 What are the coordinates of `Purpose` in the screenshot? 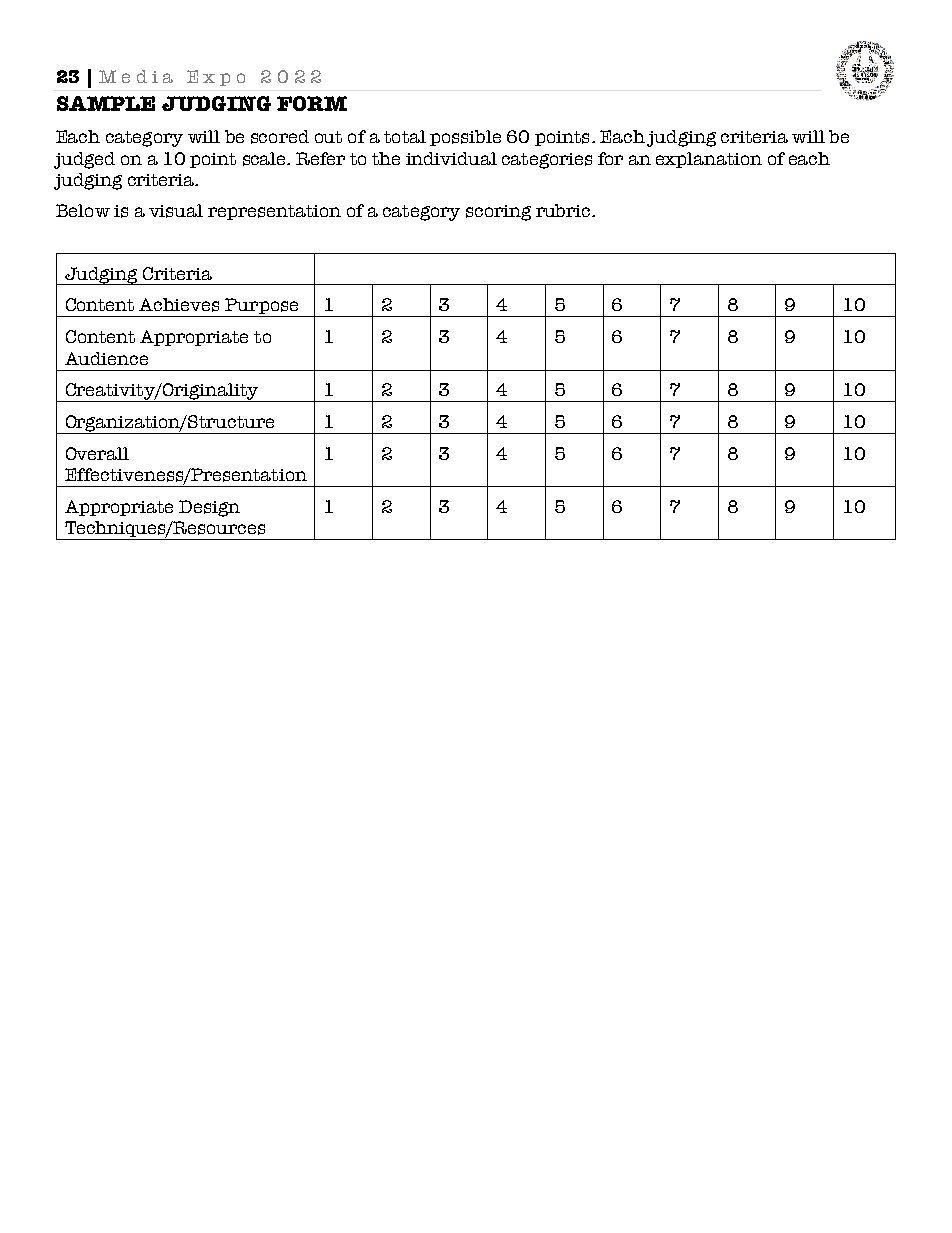 It's located at (262, 307).
